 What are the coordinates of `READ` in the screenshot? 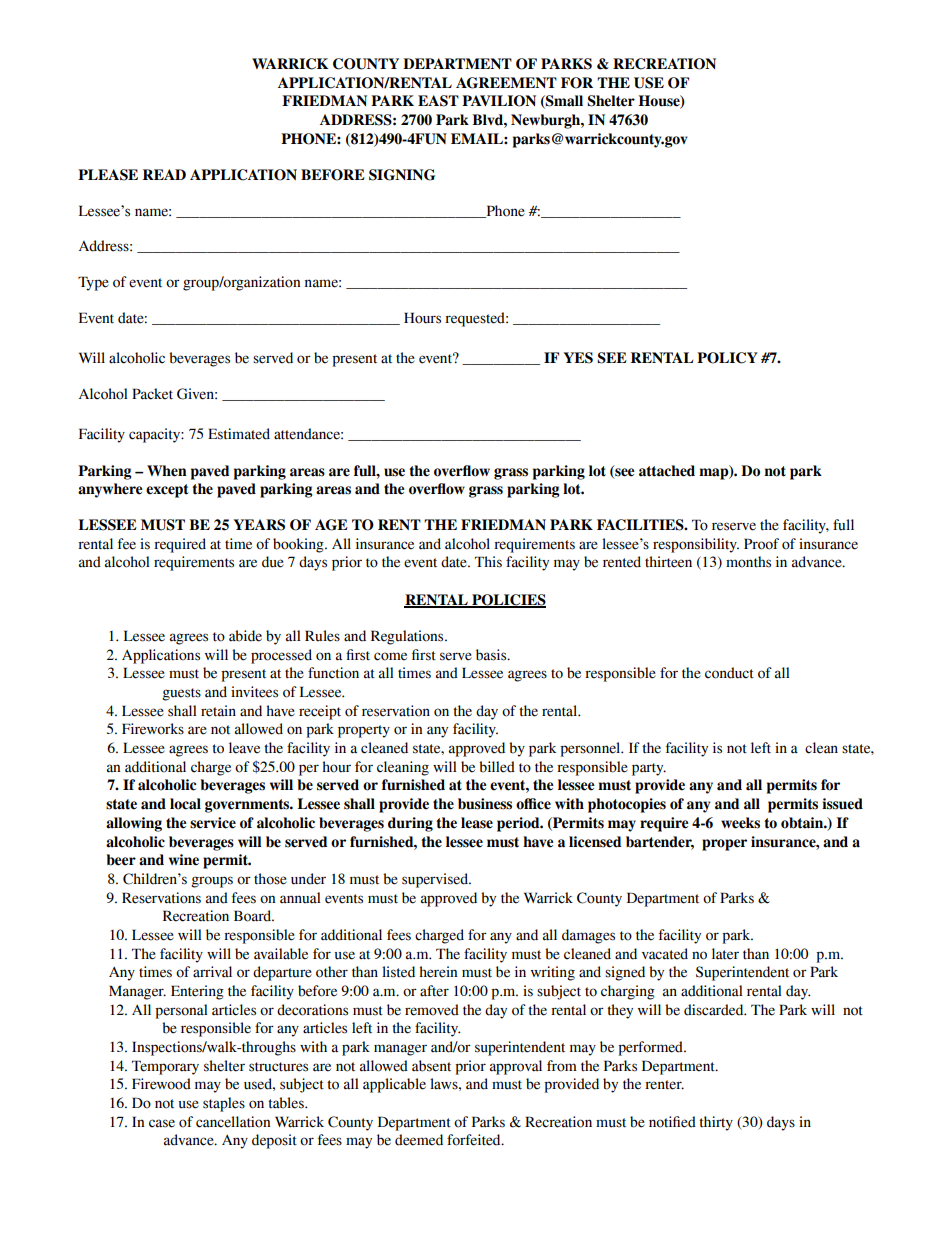 It's located at (164, 174).
